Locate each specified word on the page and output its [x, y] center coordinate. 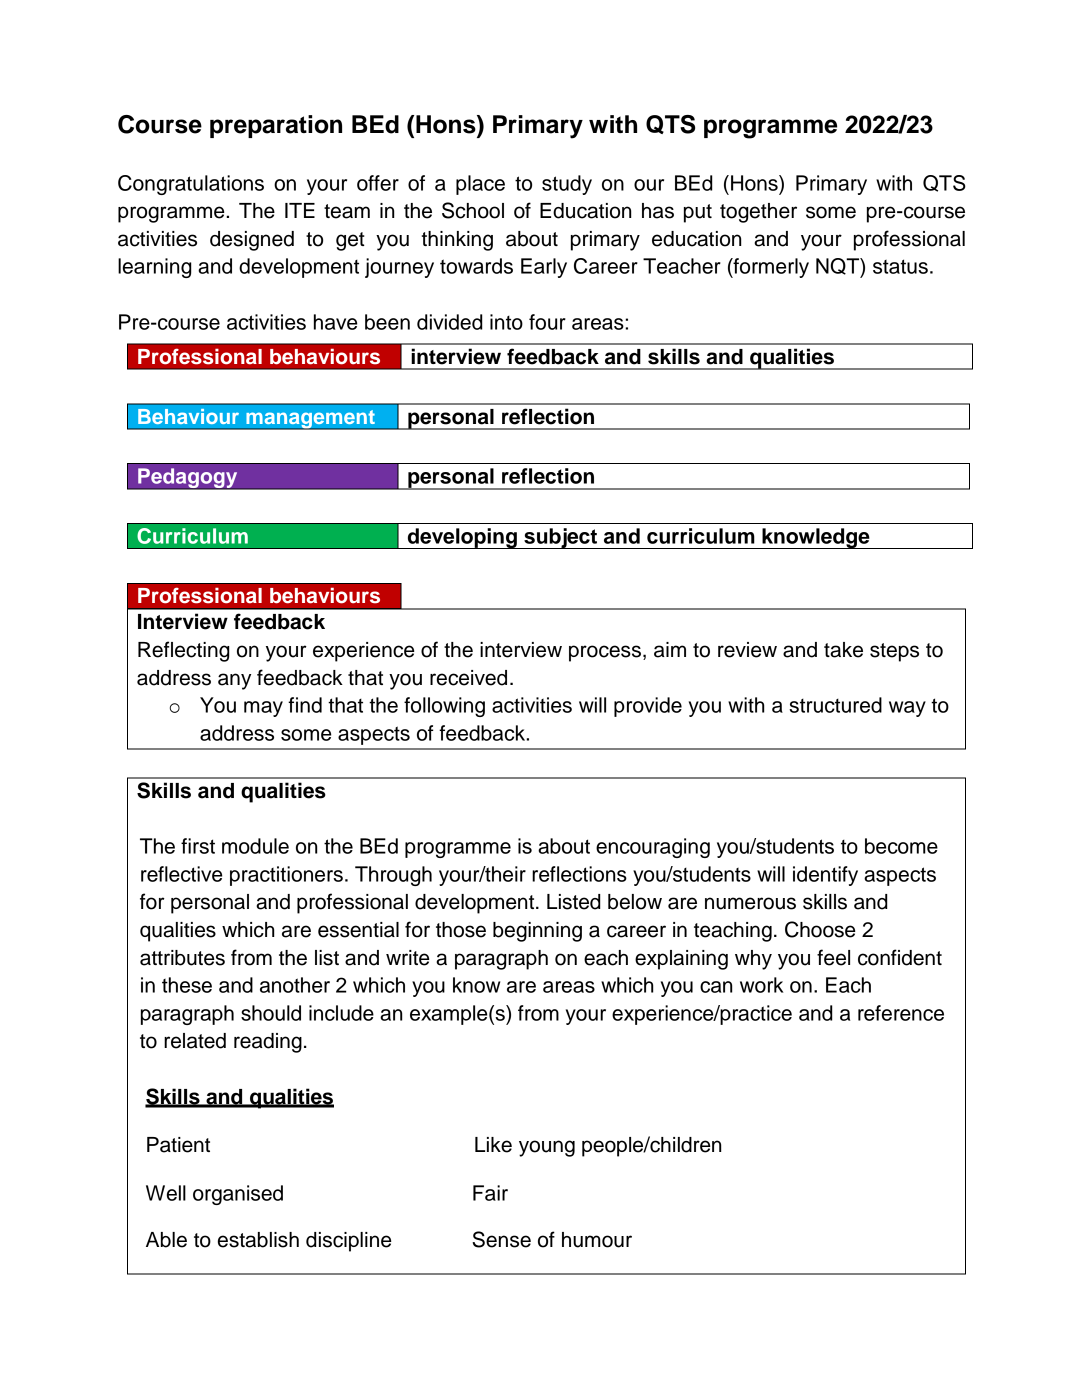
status [900, 266]
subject [561, 538]
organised [238, 1195]
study [567, 185]
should [271, 1013]
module [255, 846]
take [843, 650]
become [901, 846]
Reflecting [183, 651]
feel [833, 957]
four [547, 322]
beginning [537, 932]
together [758, 213]
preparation [276, 126]
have [335, 322]
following [444, 707]
